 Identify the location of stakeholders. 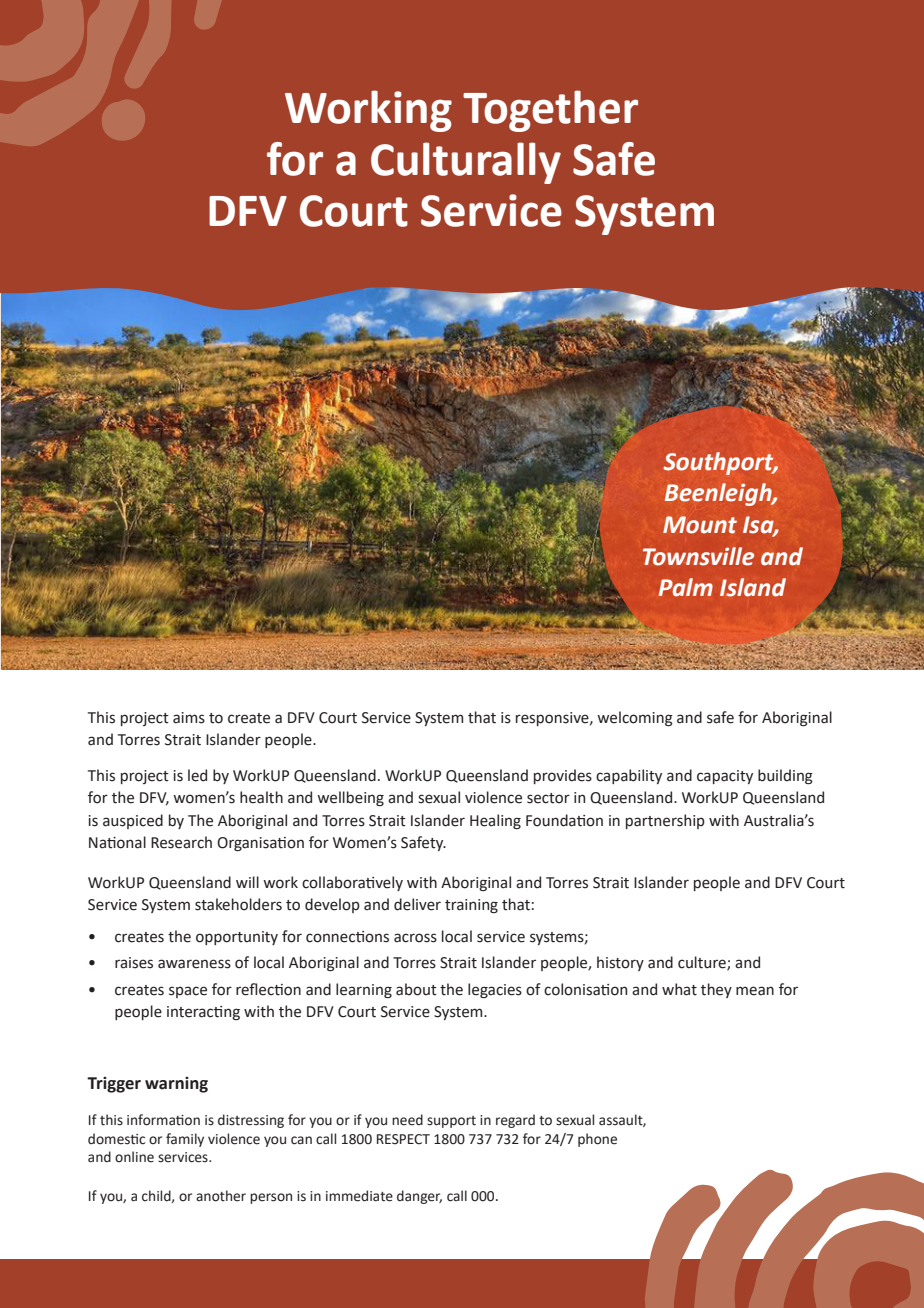
(238, 904).
